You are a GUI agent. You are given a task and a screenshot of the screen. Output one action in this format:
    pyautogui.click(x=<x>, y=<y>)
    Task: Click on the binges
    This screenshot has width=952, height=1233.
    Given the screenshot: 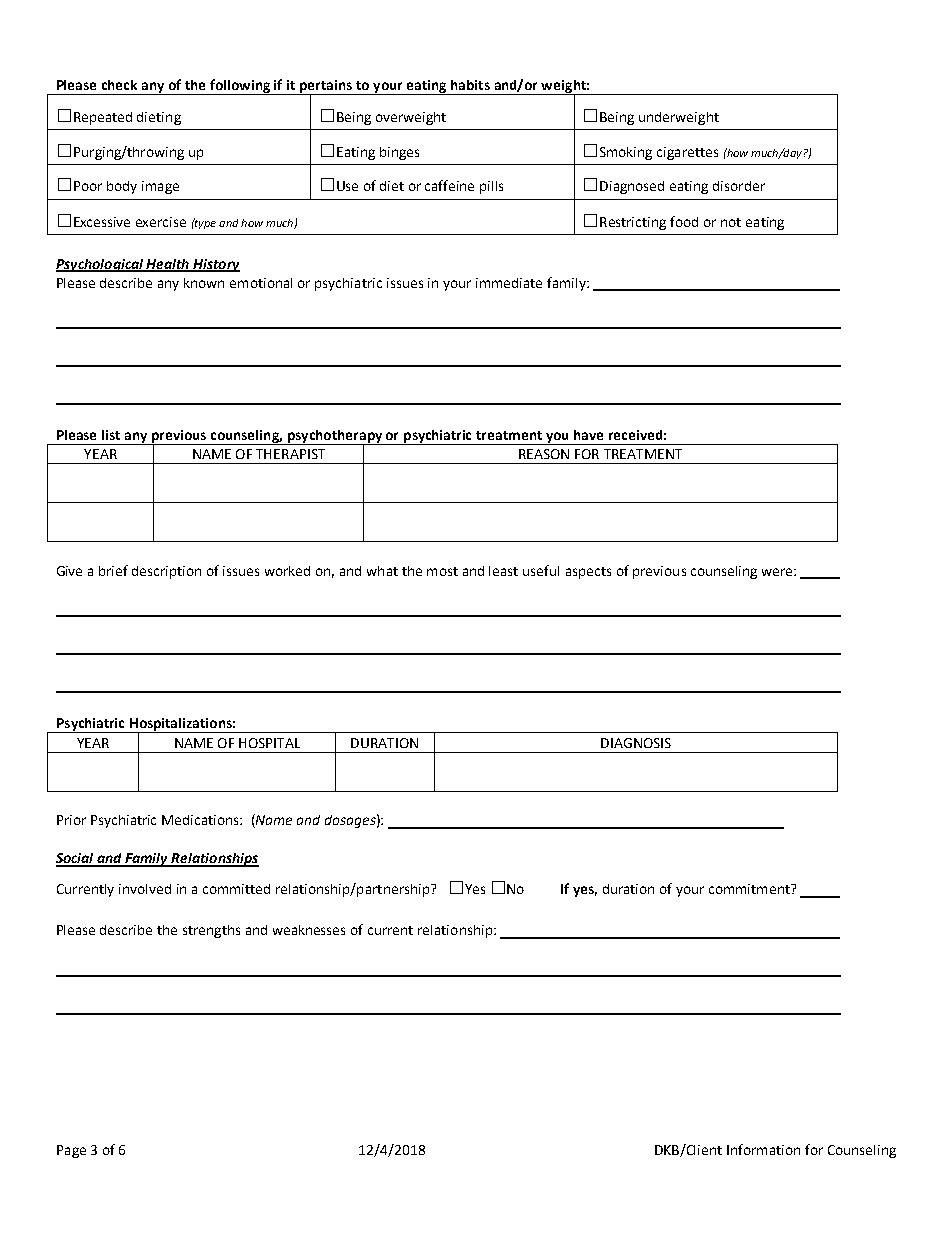 What is the action you would take?
    pyautogui.click(x=399, y=153)
